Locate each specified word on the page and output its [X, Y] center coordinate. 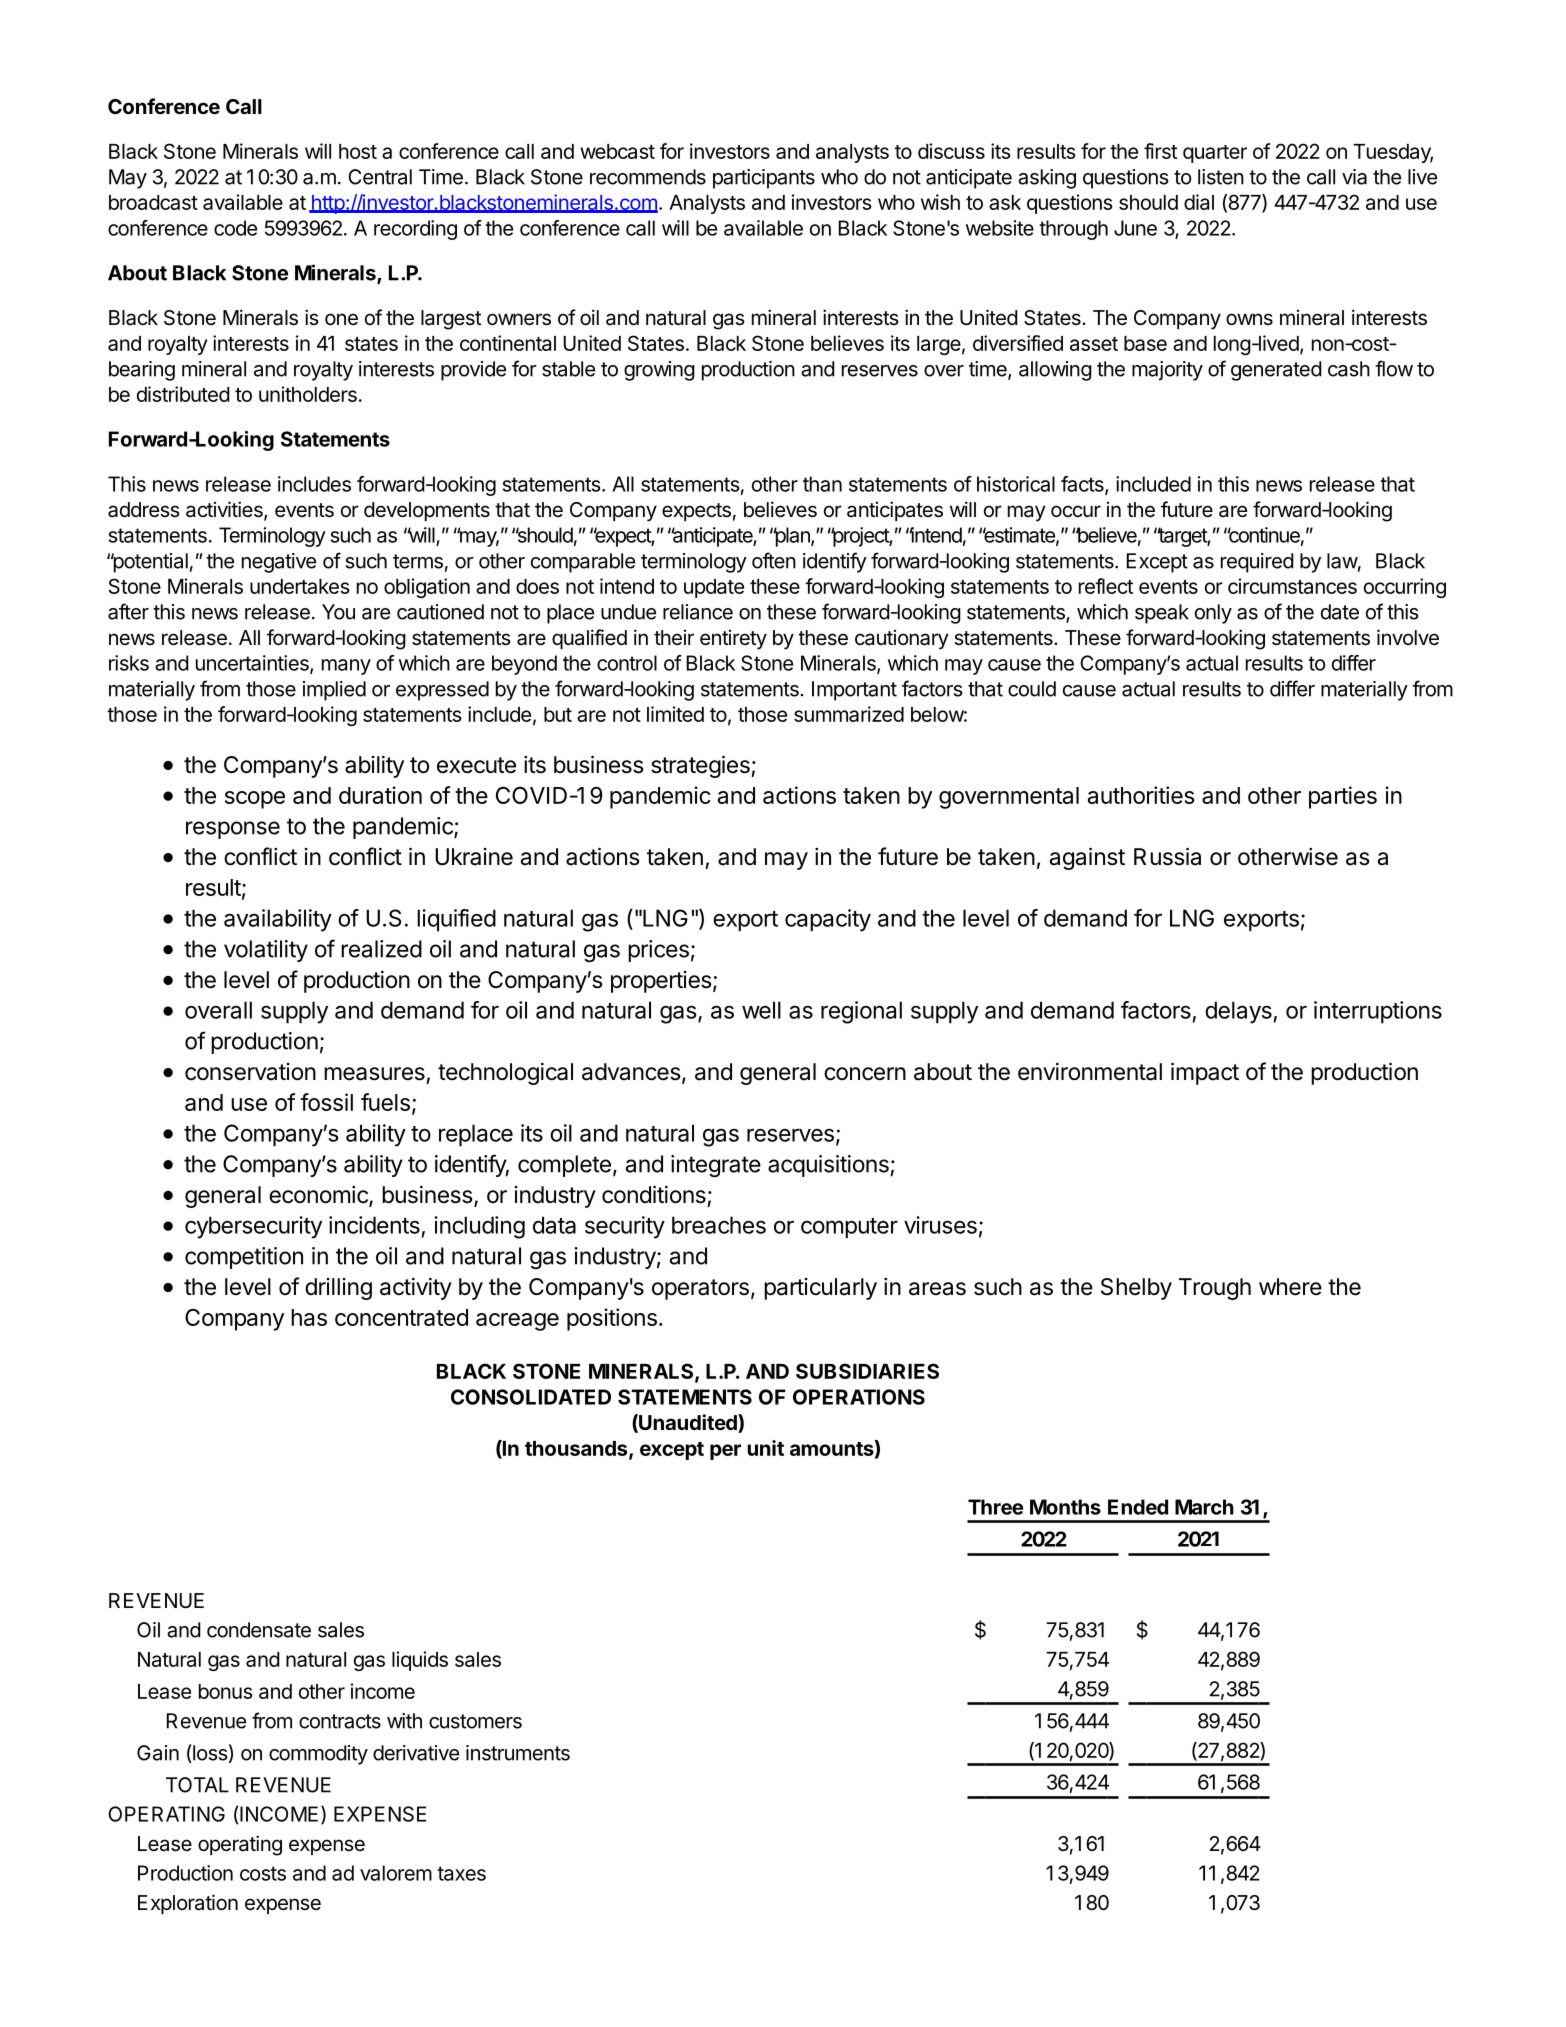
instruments [518, 1753]
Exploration [188, 1904]
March [1204, 1507]
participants [764, 179]
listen [1221, 177]
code [235, 228]
